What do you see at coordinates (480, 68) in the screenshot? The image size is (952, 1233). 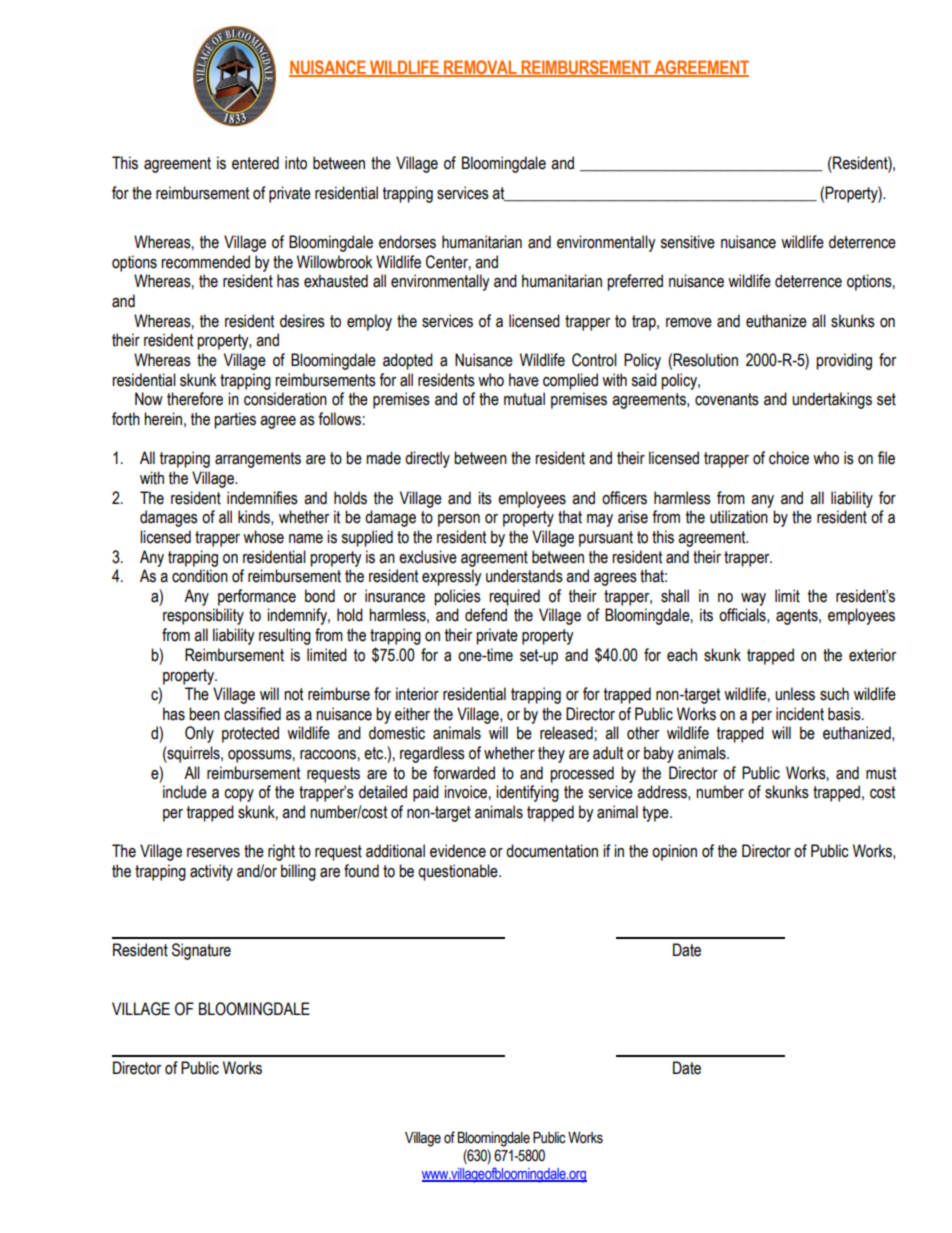 I see `REMOVAL` at bounding box center [480, 68].
